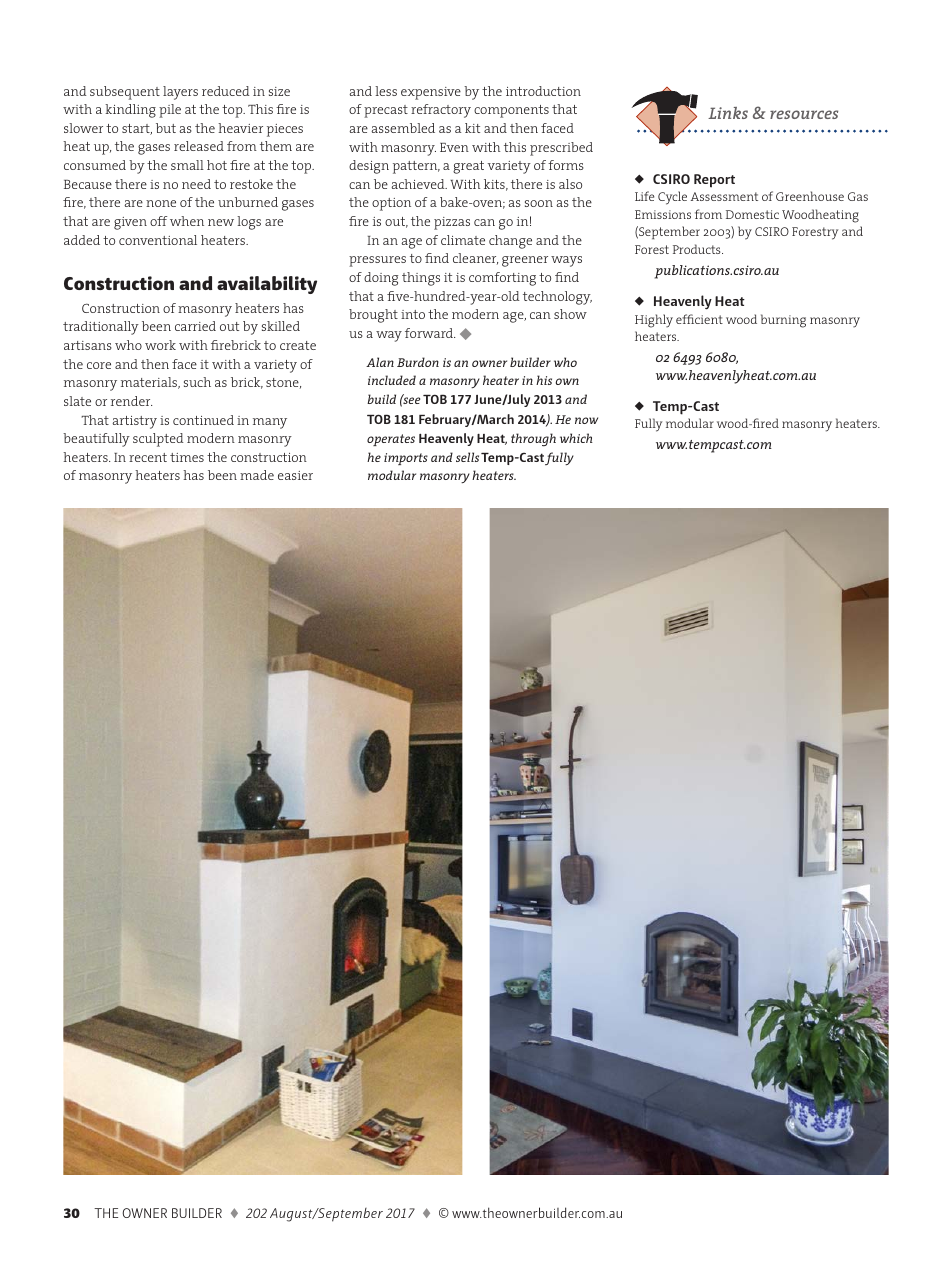  What do you see at coordinates (161, 203) in the document?
I see `none` at bounding box center [161, 203].
